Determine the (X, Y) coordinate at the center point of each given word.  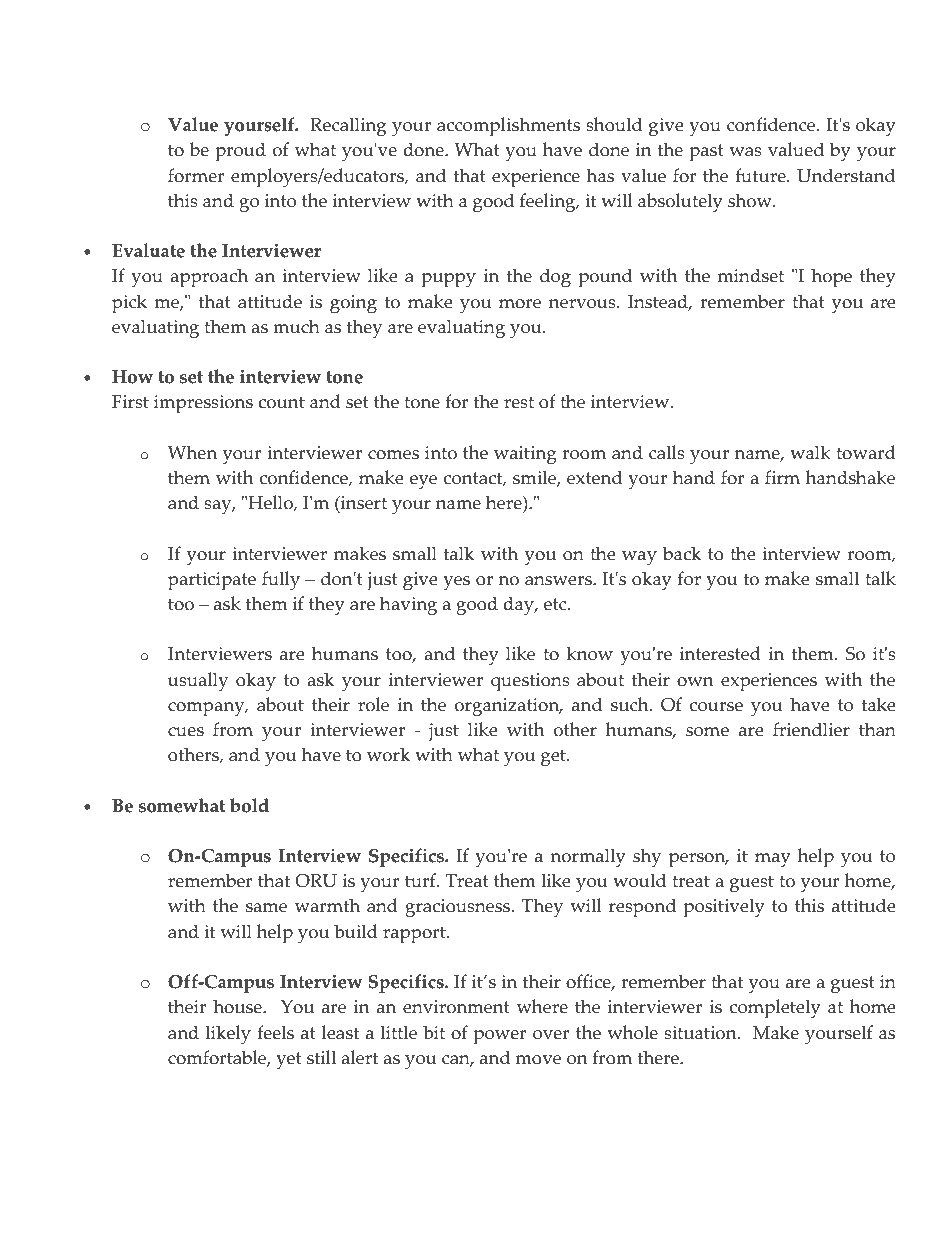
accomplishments (508, 127)
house (238, 1006)
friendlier (811, 729)
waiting (525, 455)
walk (810, 452)
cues (186, 732)
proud (240, 152)
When (192, 452)
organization (508, 707)
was (745, 152)
